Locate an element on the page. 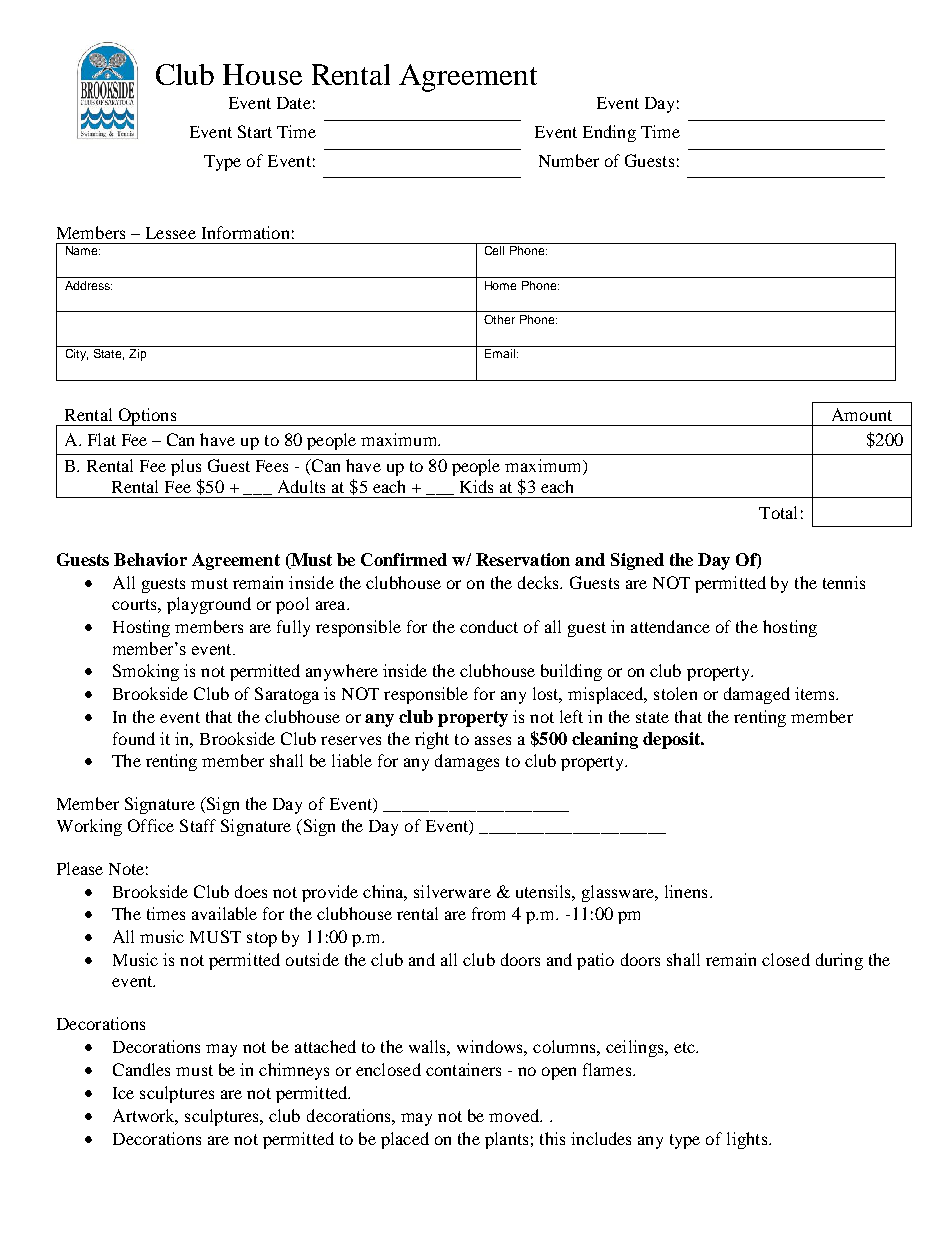 Image resolution: width=952 pixels, height=1233 pixels. Number is located at coordinates (569, 160).
